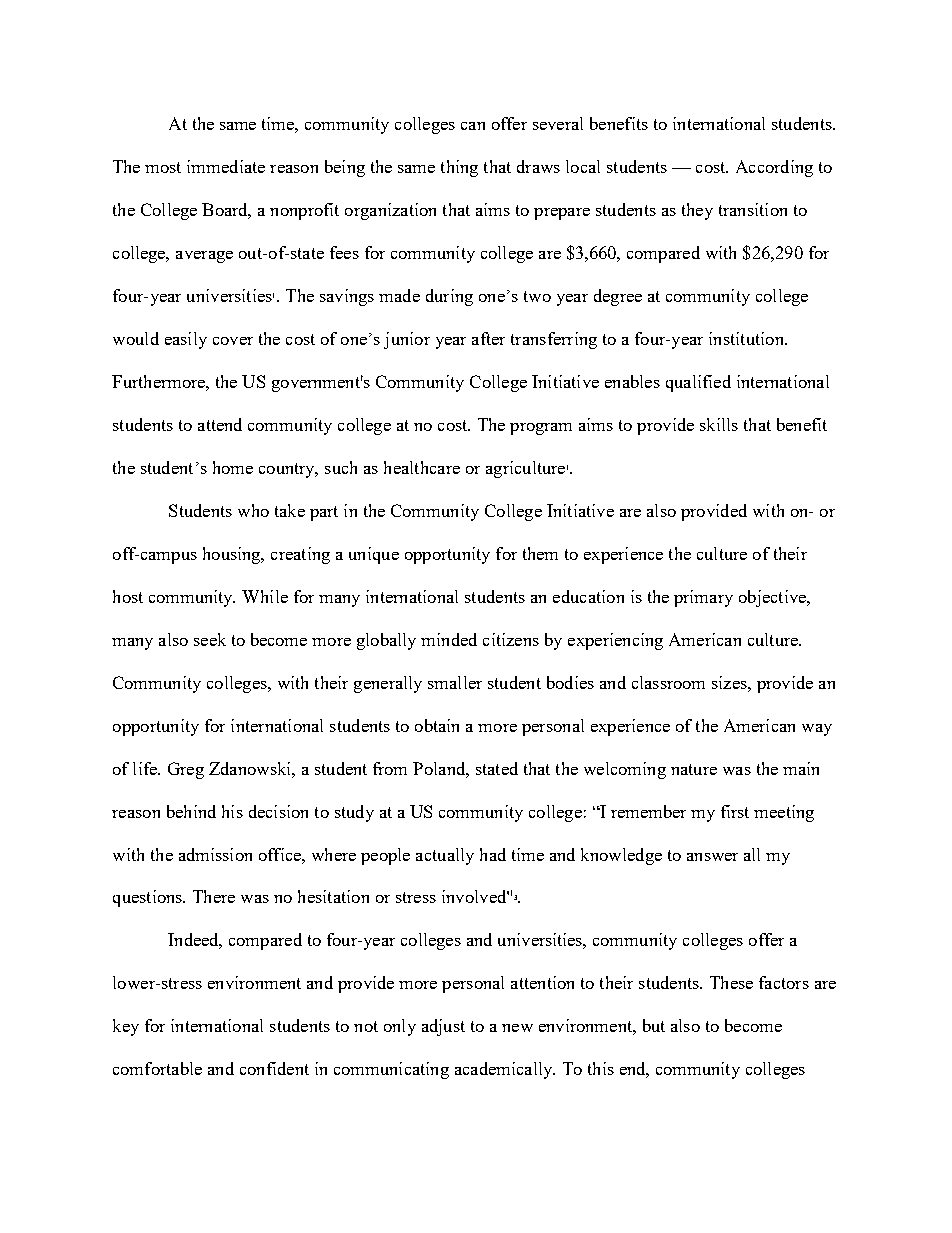 The image size is (952, 1233). What do you see at coordinates (443, 1027) in the page?
I see `adjust` at bounding box center [443, 1027].
